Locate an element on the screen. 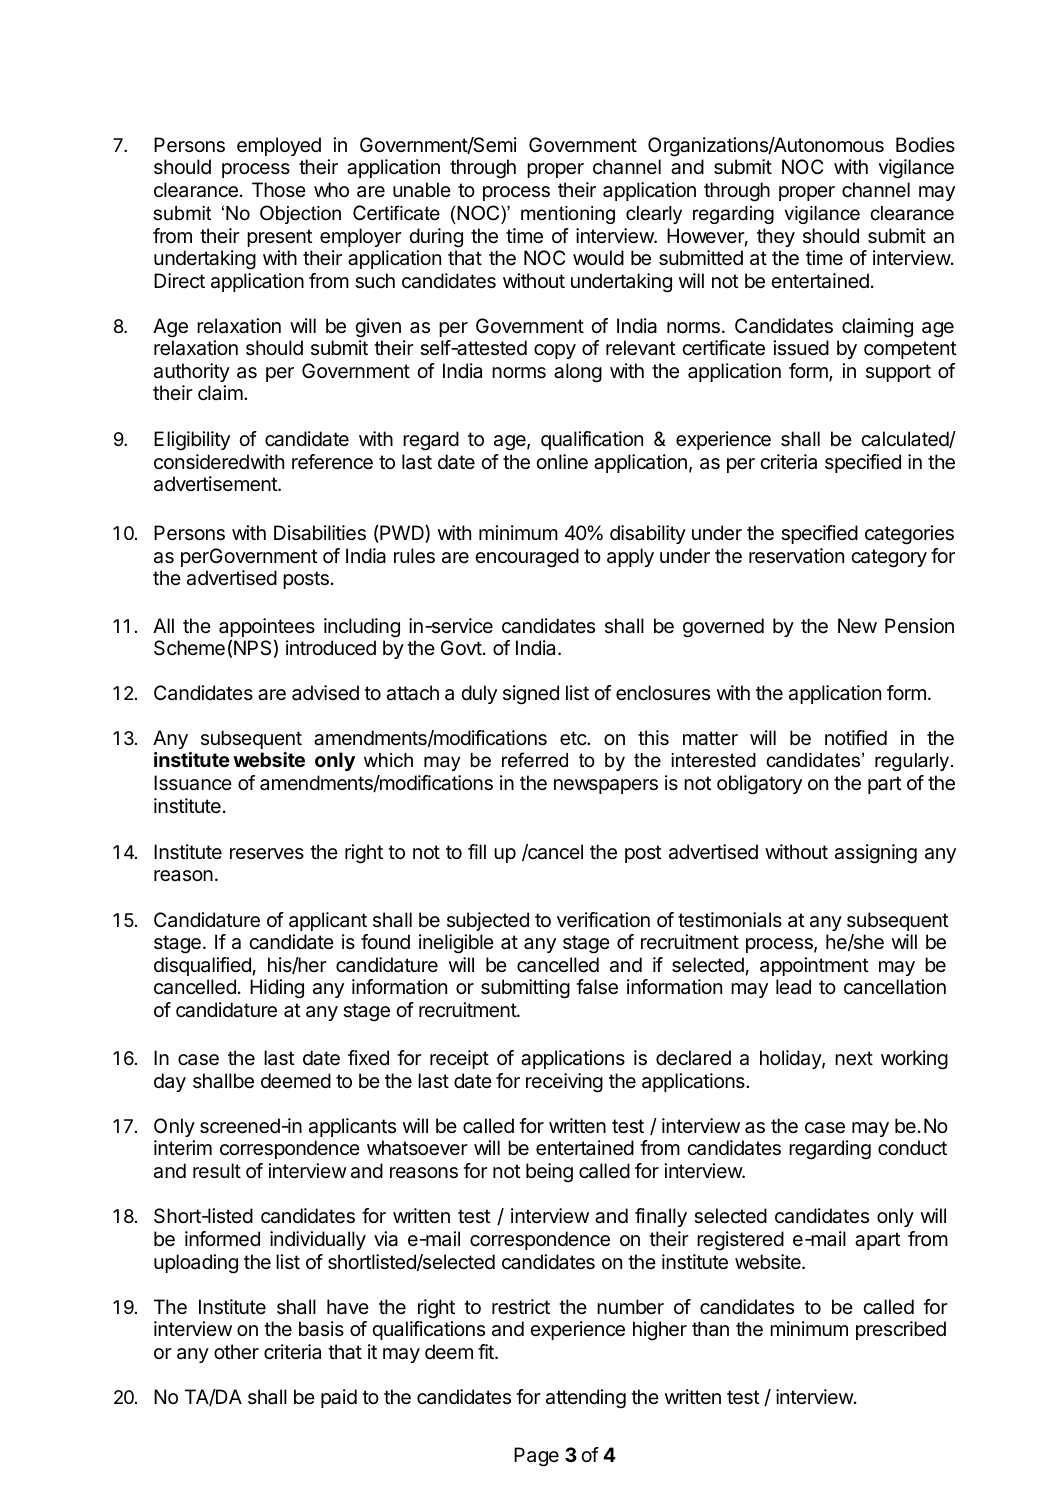 This screenshot has width=1064, height=1504. next is located at coordinates (854, 1058).
